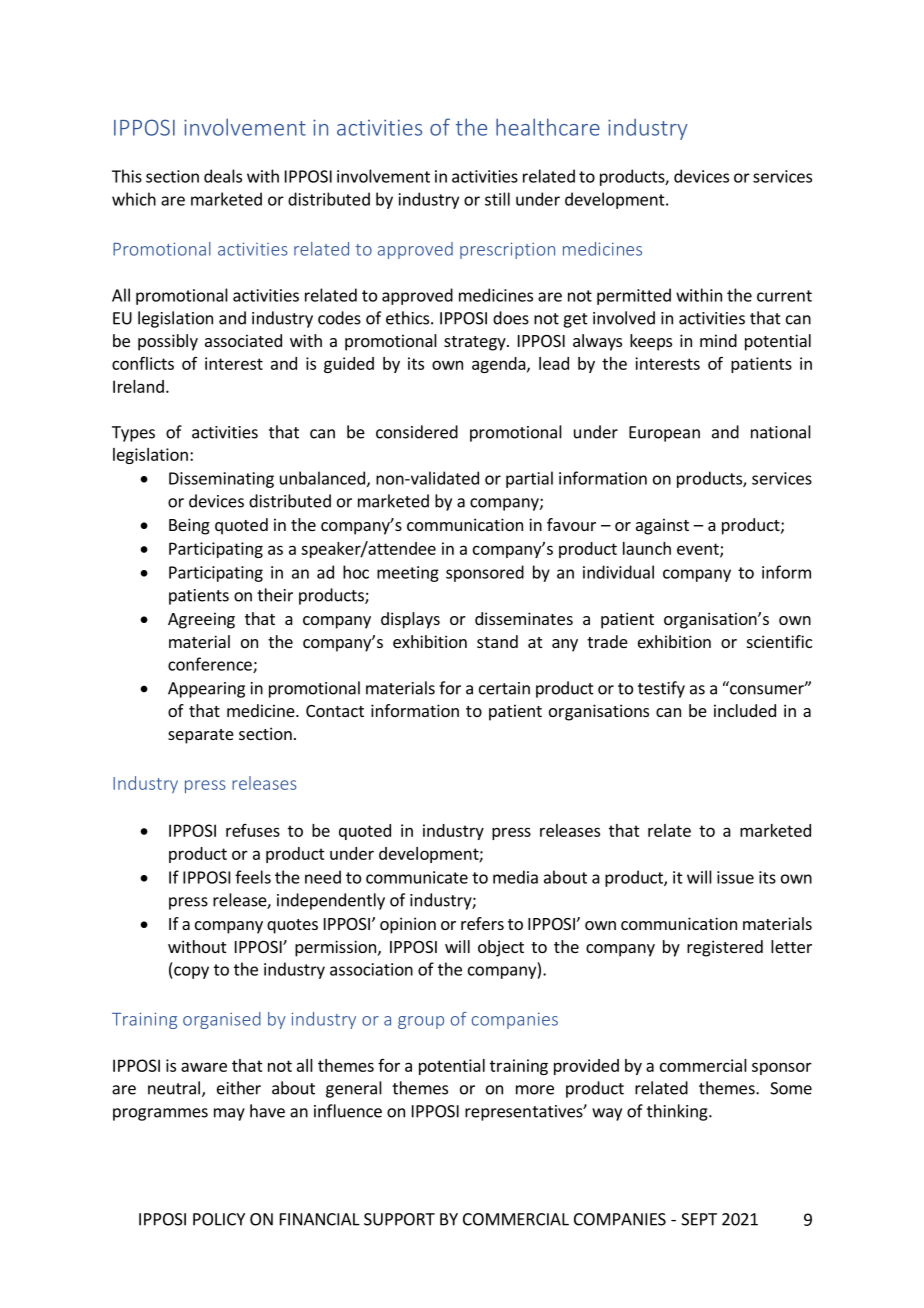  Describe the element at coordinates (417, 432) in the screenshot. I see `considered` at that location.
